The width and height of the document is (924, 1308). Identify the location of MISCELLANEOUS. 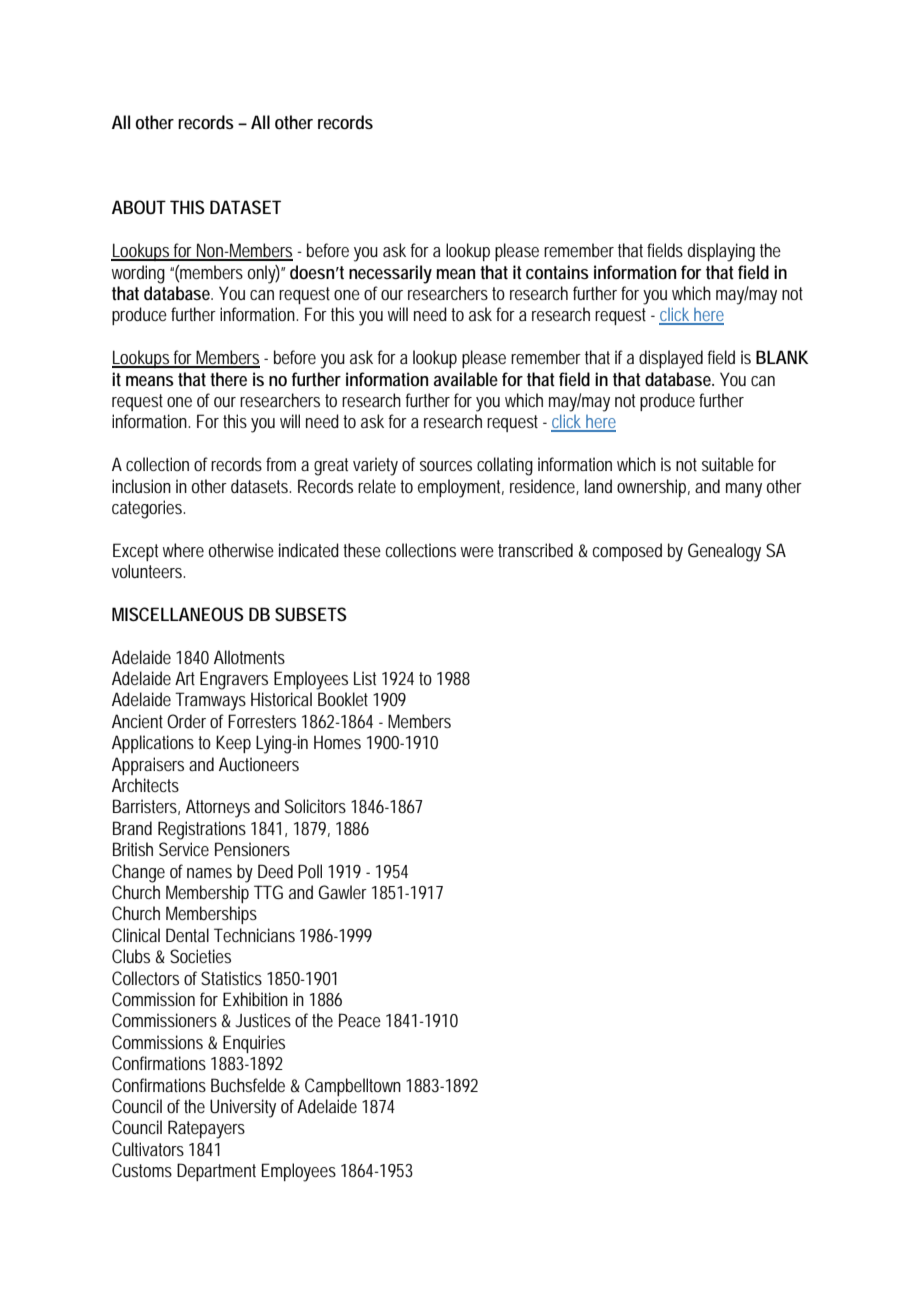
(178, 614).
